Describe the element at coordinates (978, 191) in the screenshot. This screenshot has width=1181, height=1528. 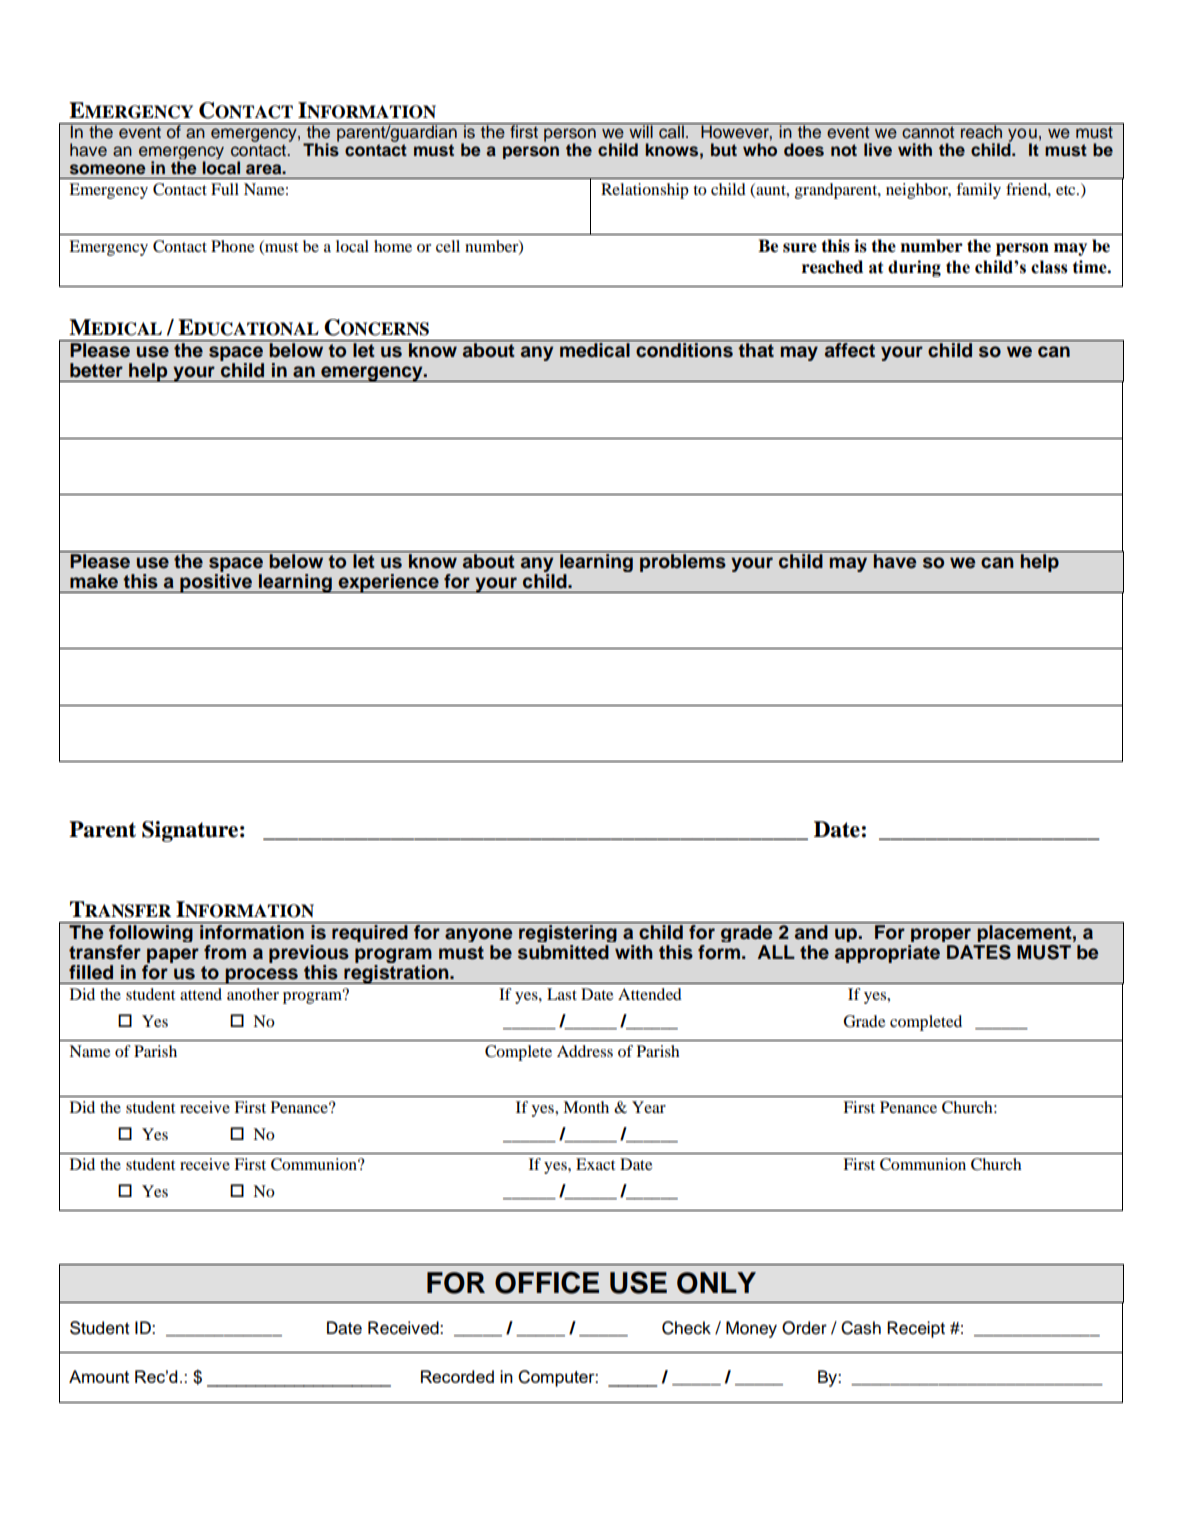
I see `family` at that location.
